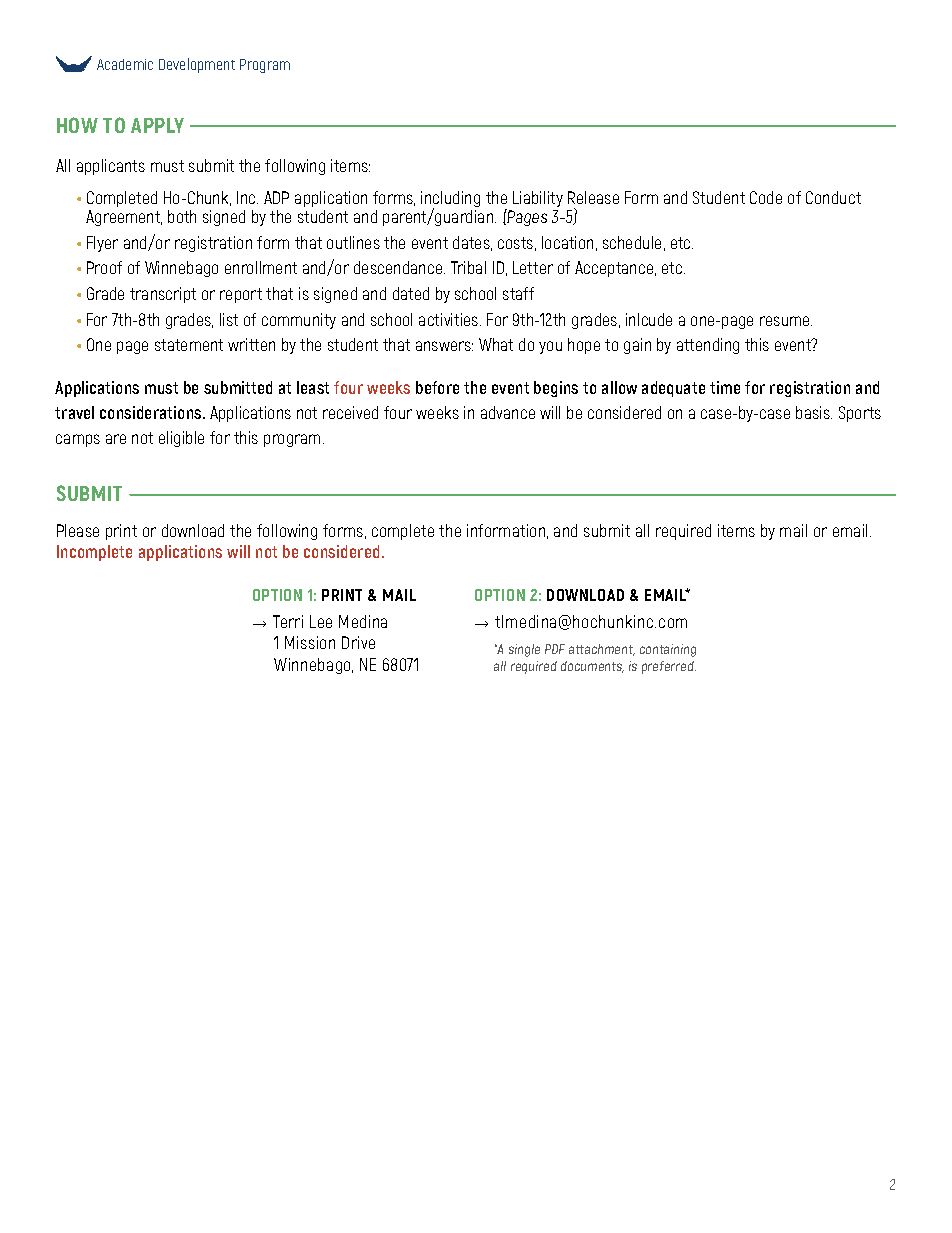 This document has width=952, height=1233. What do you see at coordinates (358, 642) in the document?
I see `Drive` at bounding box center [358, 642].
